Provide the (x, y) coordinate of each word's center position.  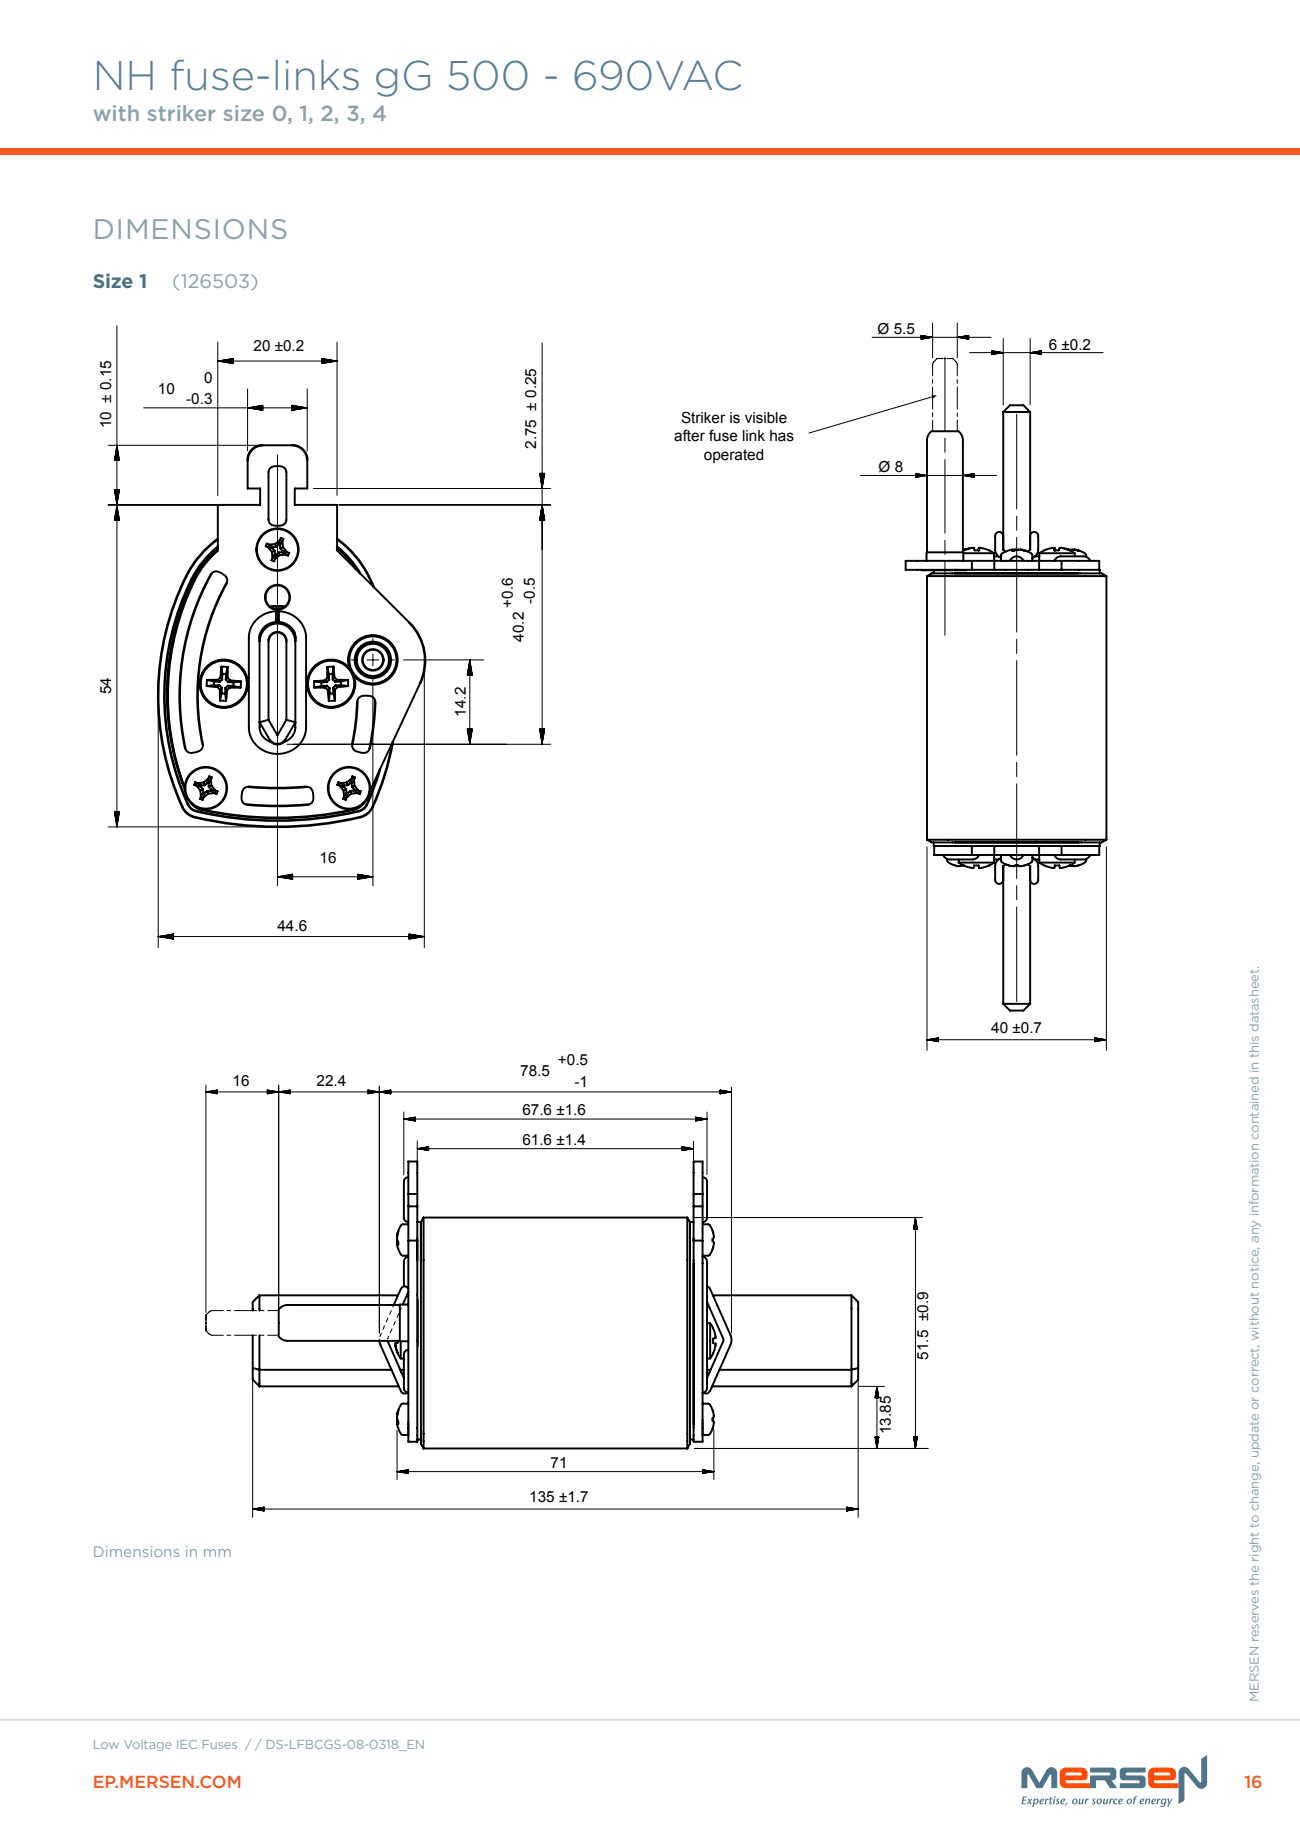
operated (733, 456)
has (782, 436)
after (689, 435)
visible (766, 418)
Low (106, 1744)
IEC (187, 1744)
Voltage (147, 1745)
